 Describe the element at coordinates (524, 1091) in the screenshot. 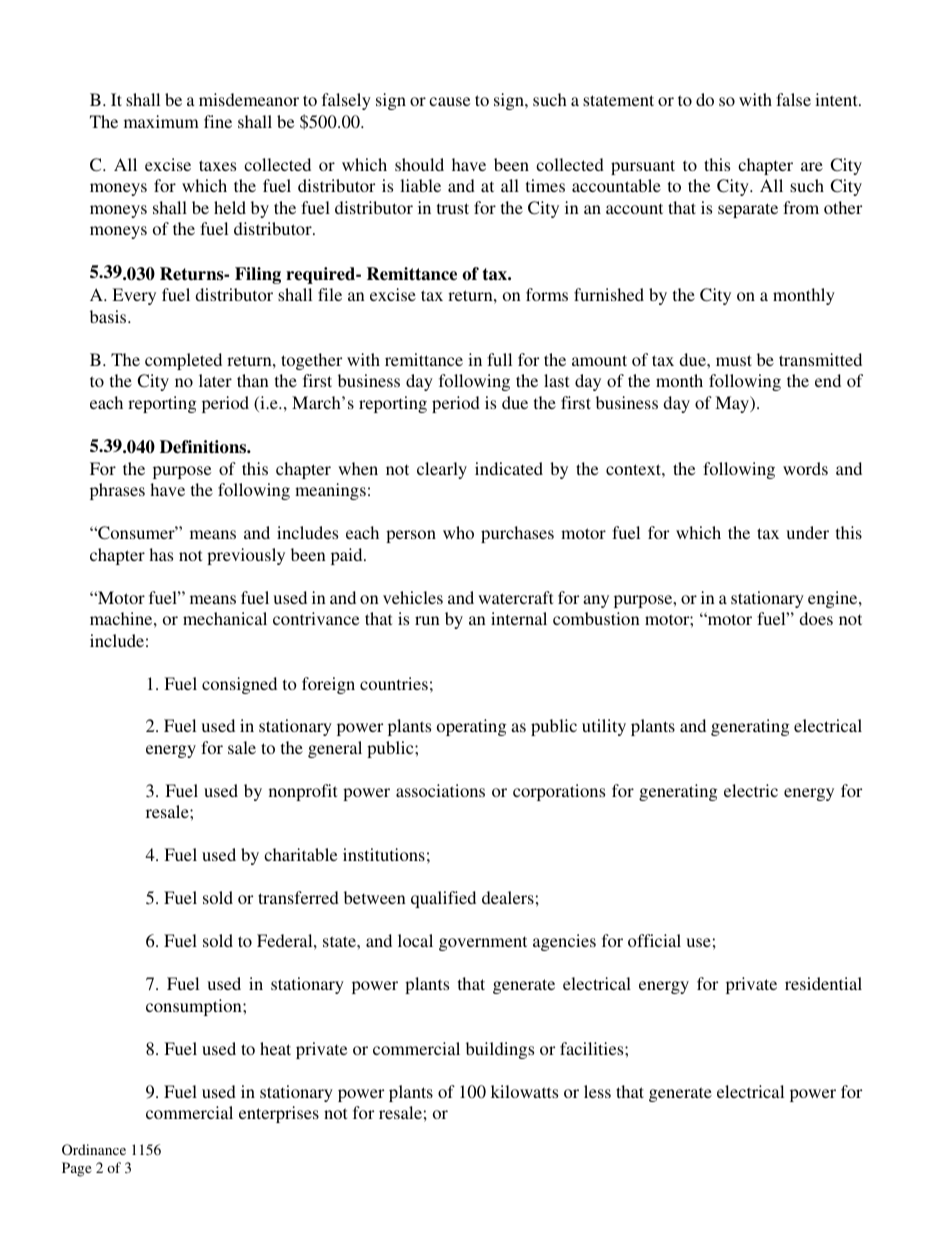

I see `kilowatts` at that location.
